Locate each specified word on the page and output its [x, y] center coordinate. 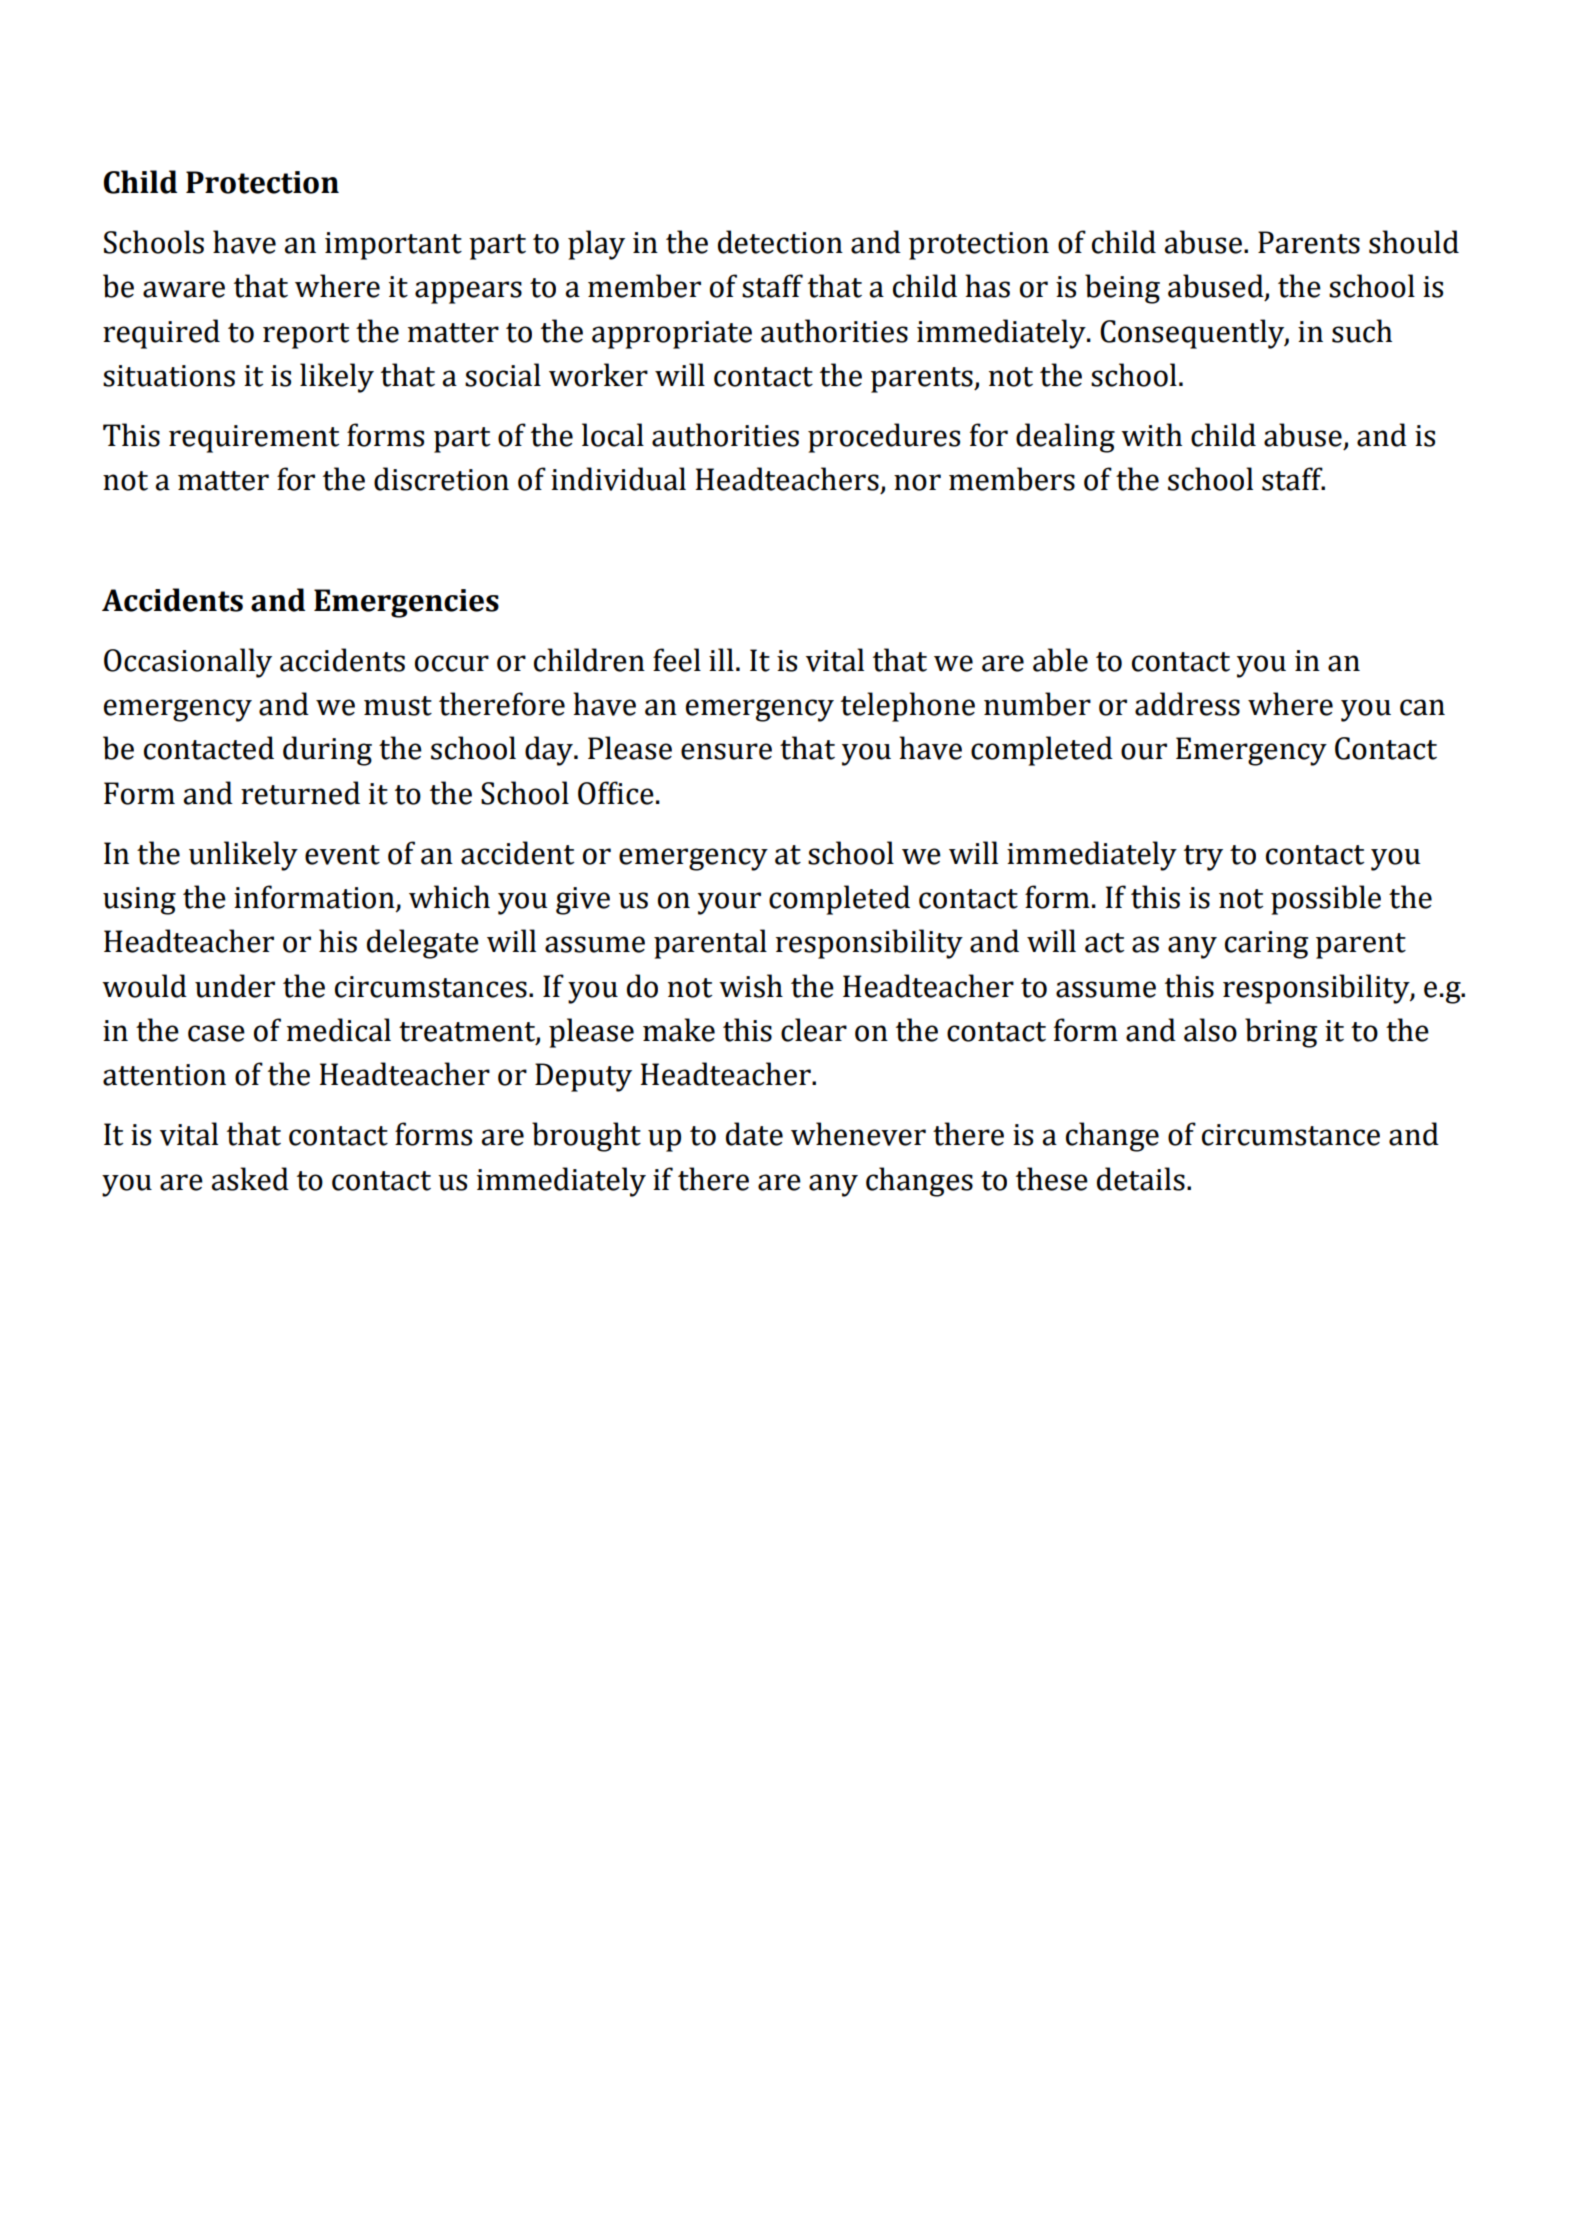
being [1122, 289]
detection [780, 242]
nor [917, 482]
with [1151, 435]
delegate [423, 944]
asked [250, 1179]
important [393, 246]
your [729, 903]
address [1187, 704]
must [398, 706]
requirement [254, 439]
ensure [726, 751]
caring [1266, 945]
